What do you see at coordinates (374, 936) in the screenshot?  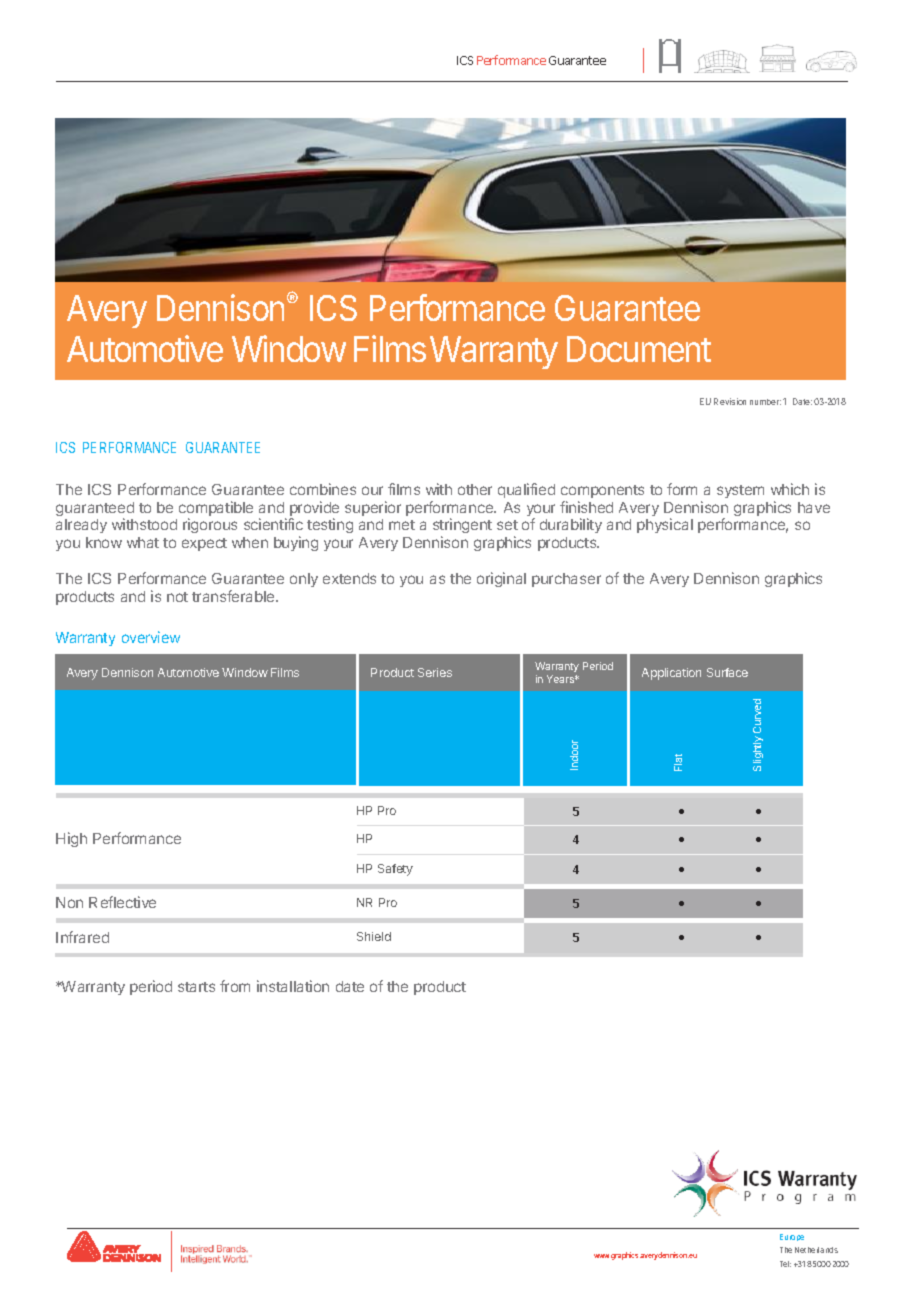 I see `Shield` at bounding box center [374, 936].
